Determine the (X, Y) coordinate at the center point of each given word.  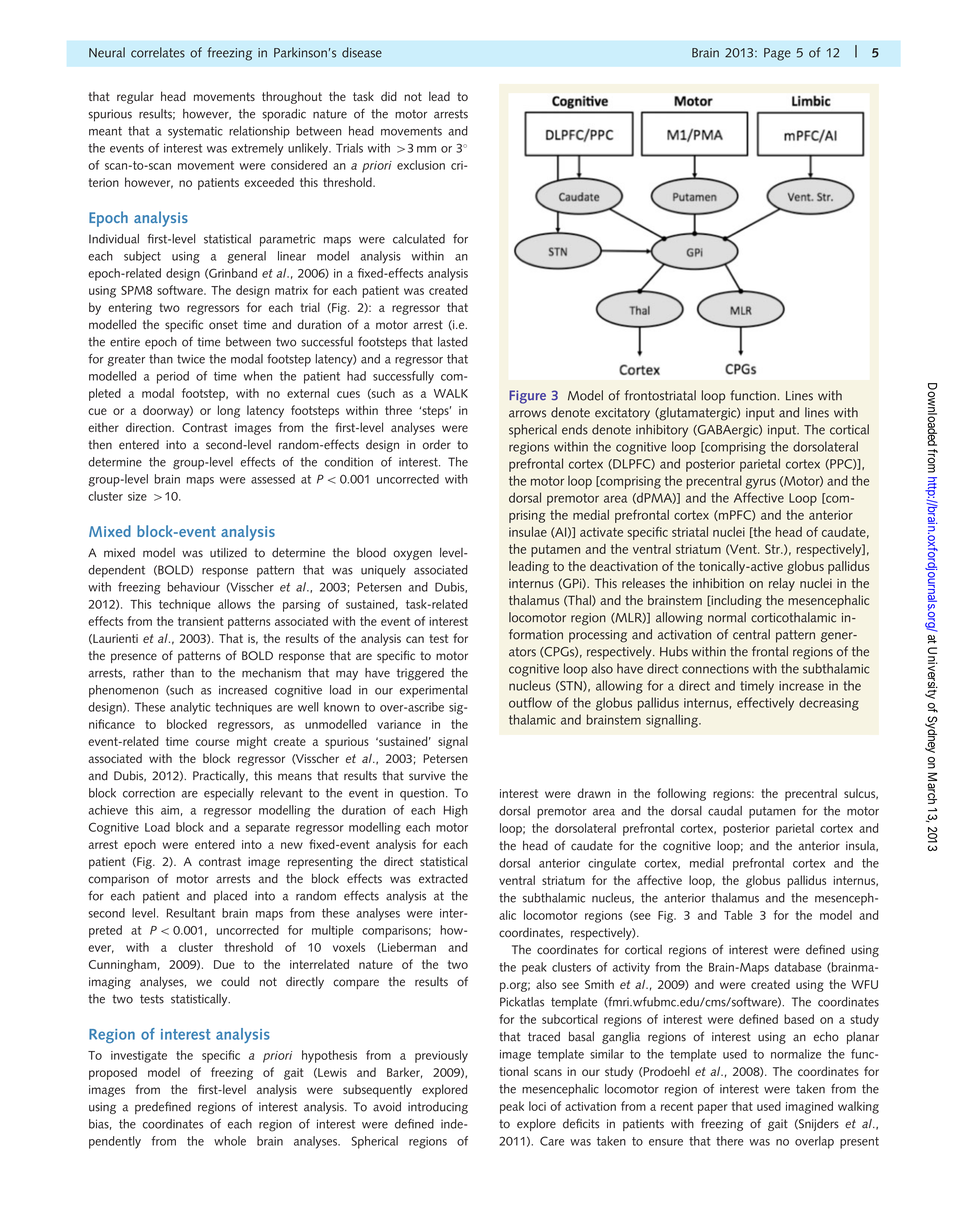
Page (777, 54)
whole (230, 1141)
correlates (158, 52)
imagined (809, 1107)
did (389, 96)
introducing (438, 1108)
